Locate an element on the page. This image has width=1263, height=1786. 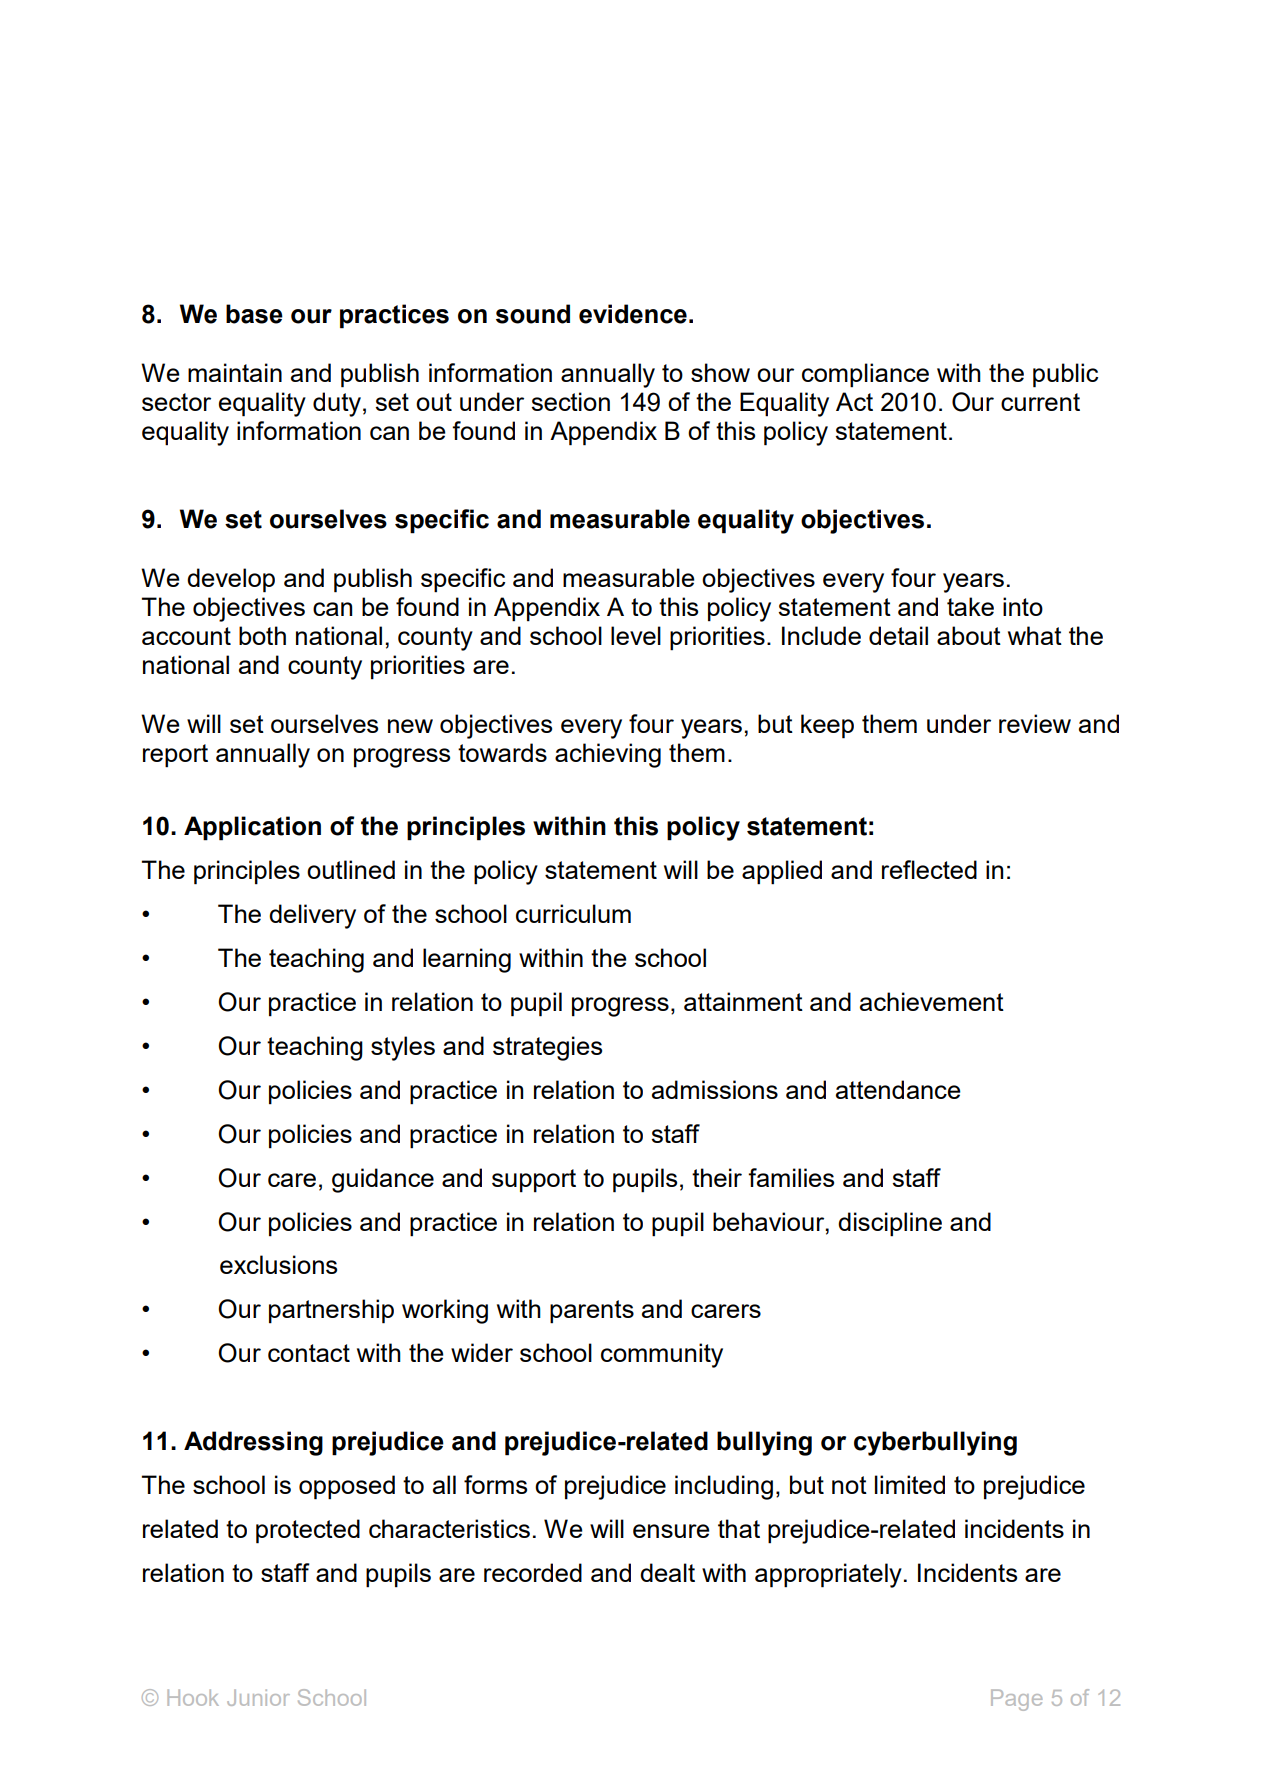
level is located at coordinates (636, 635).
